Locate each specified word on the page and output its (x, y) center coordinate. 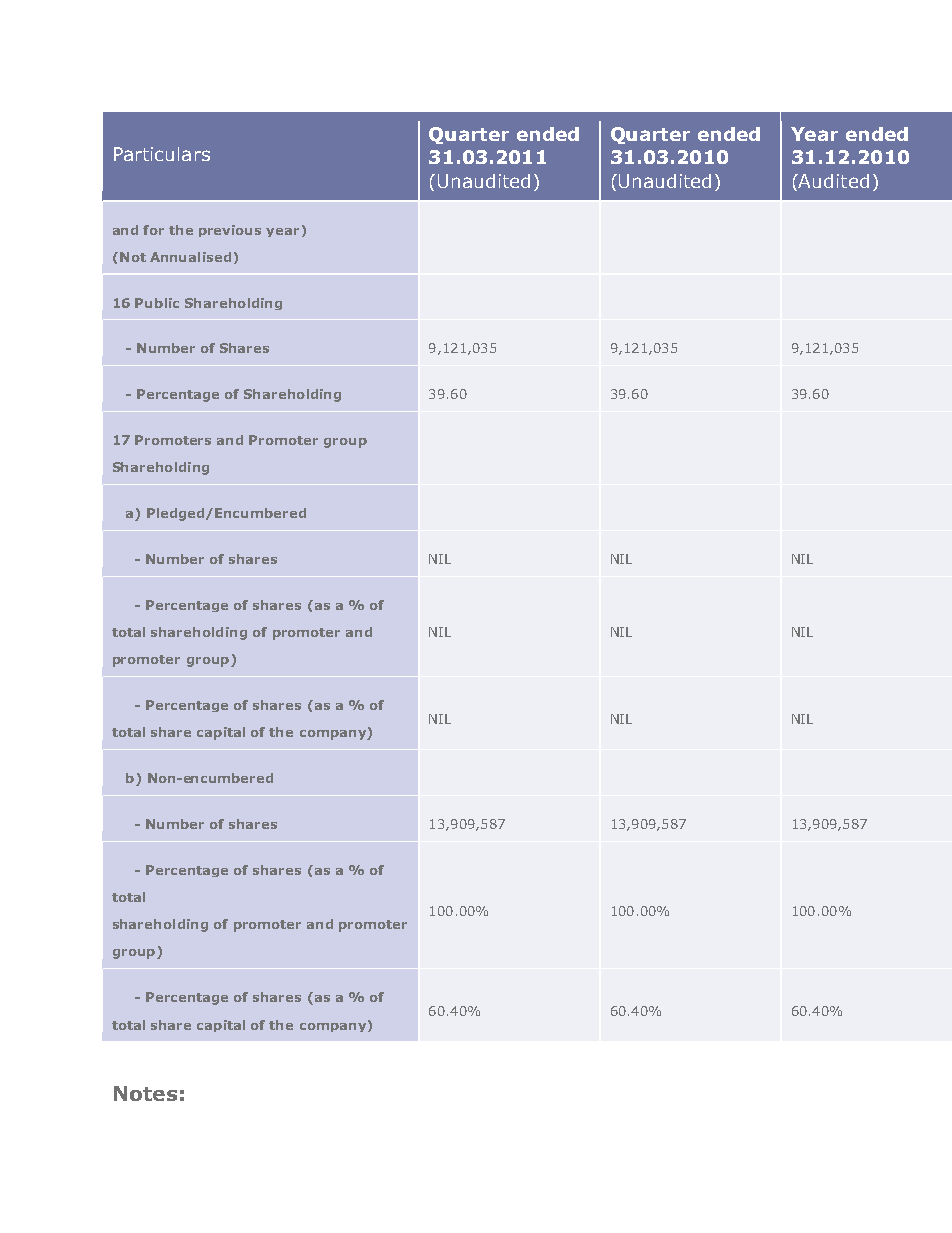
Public (157, 303)
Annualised (190, 257)
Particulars (162, 154)
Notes (145, 1093)
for (153, 230)
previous (230, 231)
